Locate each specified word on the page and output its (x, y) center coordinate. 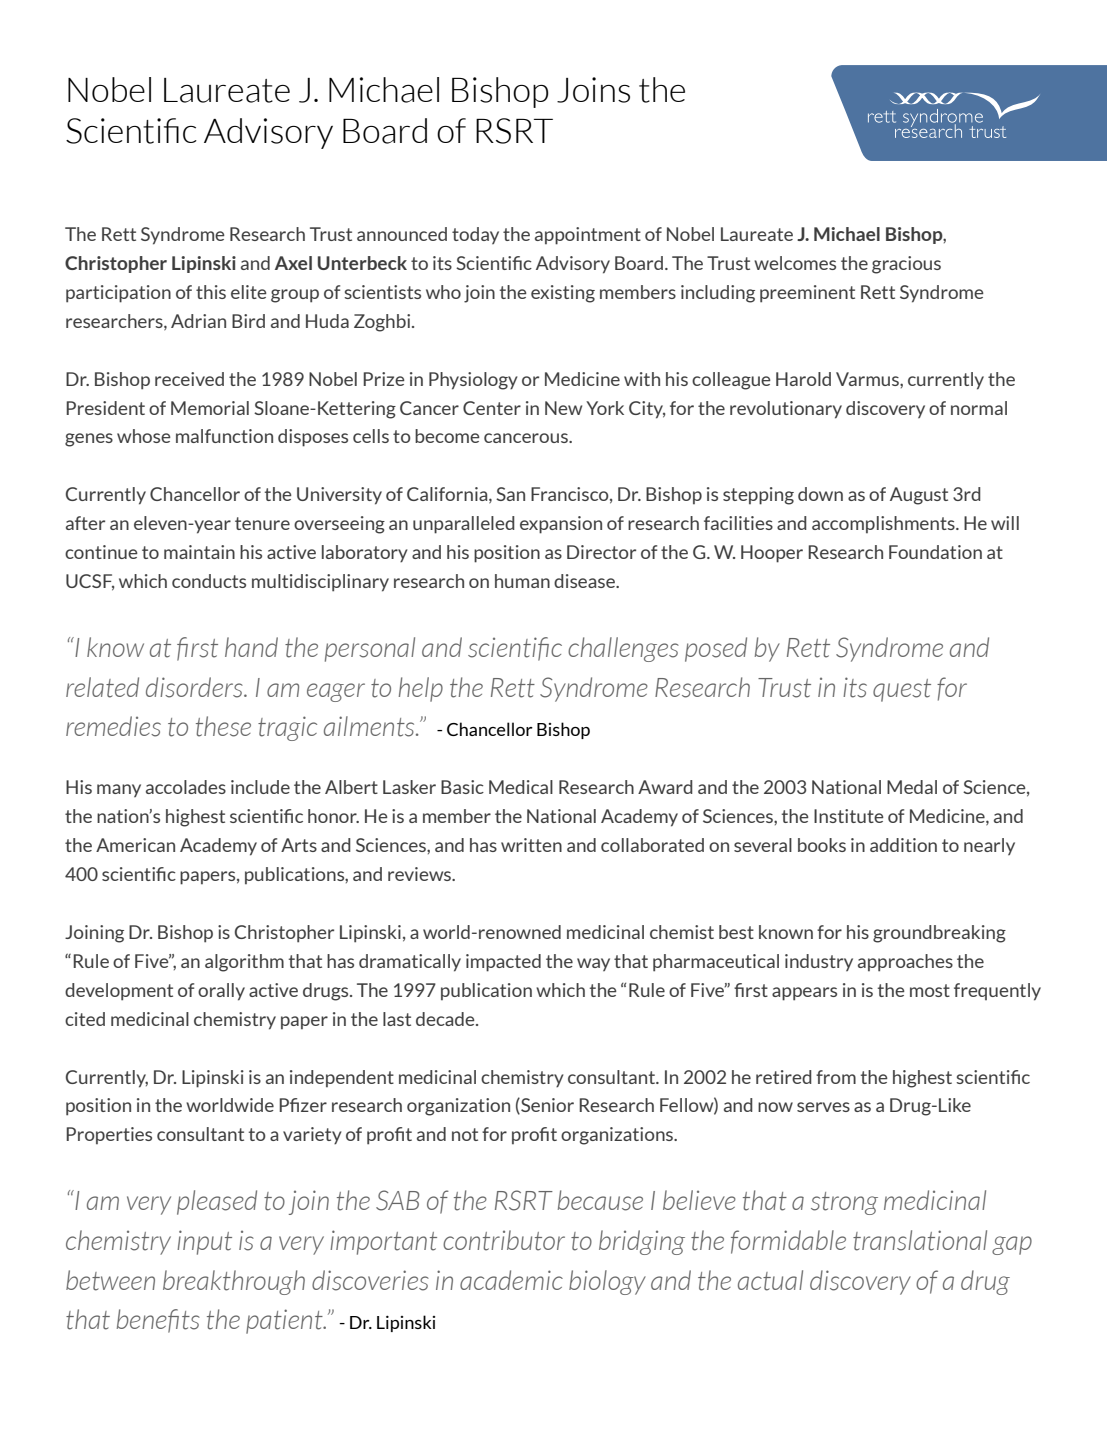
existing (563, 294)
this (211, 292)
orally (221, 992)
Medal (912, 787)
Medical (521, 787)
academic (511, 1280)
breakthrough (234, 1282)
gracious (906, 265)
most (930, 990)
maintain (199, 552)
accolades (186, 787)
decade (446, 1019)
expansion (561, 525)
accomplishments (884, 525)
